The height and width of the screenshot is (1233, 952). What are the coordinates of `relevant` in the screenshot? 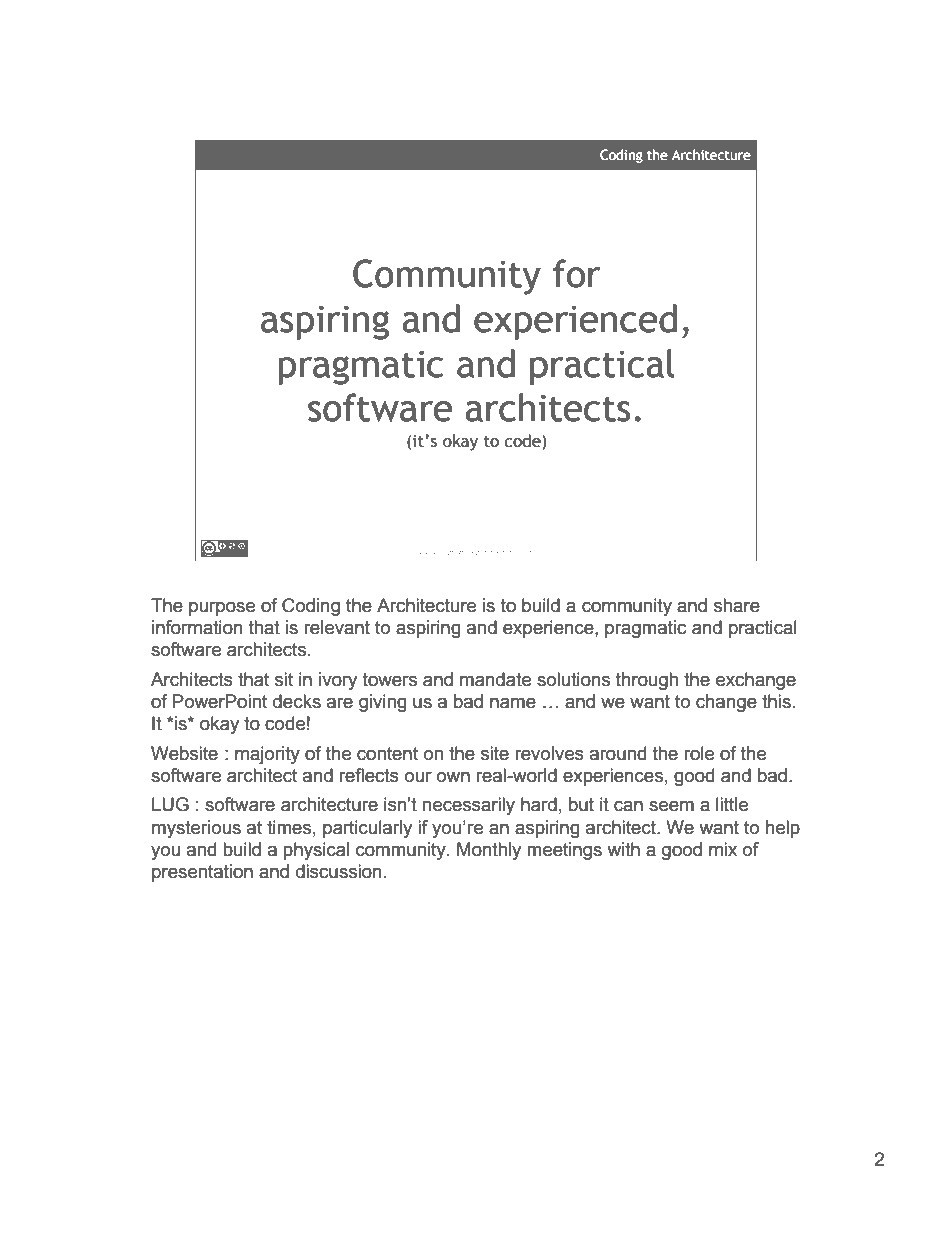 It's located at (337, 627).
